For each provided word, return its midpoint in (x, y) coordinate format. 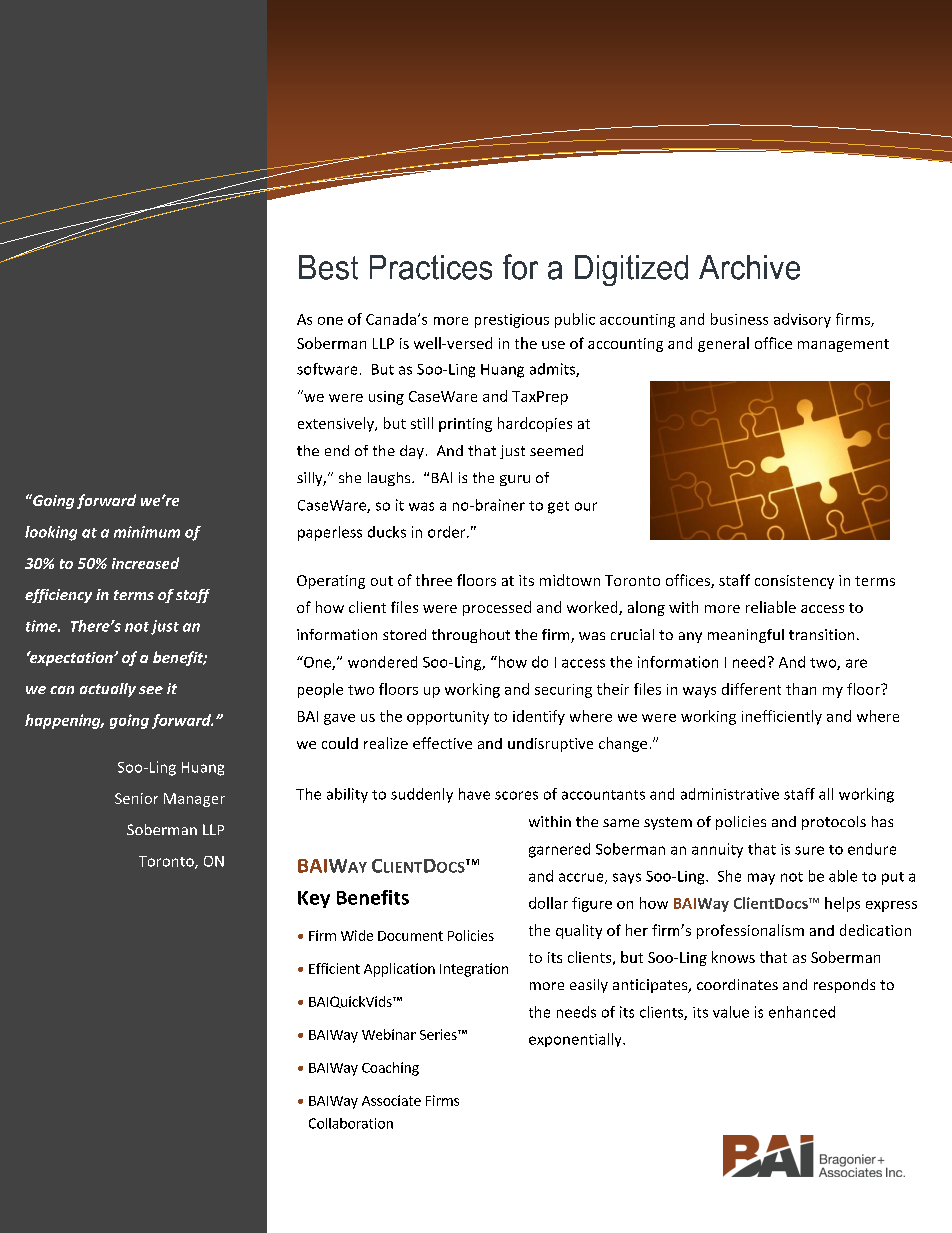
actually (108, 690)
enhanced (802, 1012)
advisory (802, 320)
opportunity (448, 718)
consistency (794, 582)
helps (842, 904)
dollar (548, 903)
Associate (391, 1100)
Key (314, 899)
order (448, 532)
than (801, 689)
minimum (147, 532)
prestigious (512, 321)
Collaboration (351, 1123)
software (327, 369)
